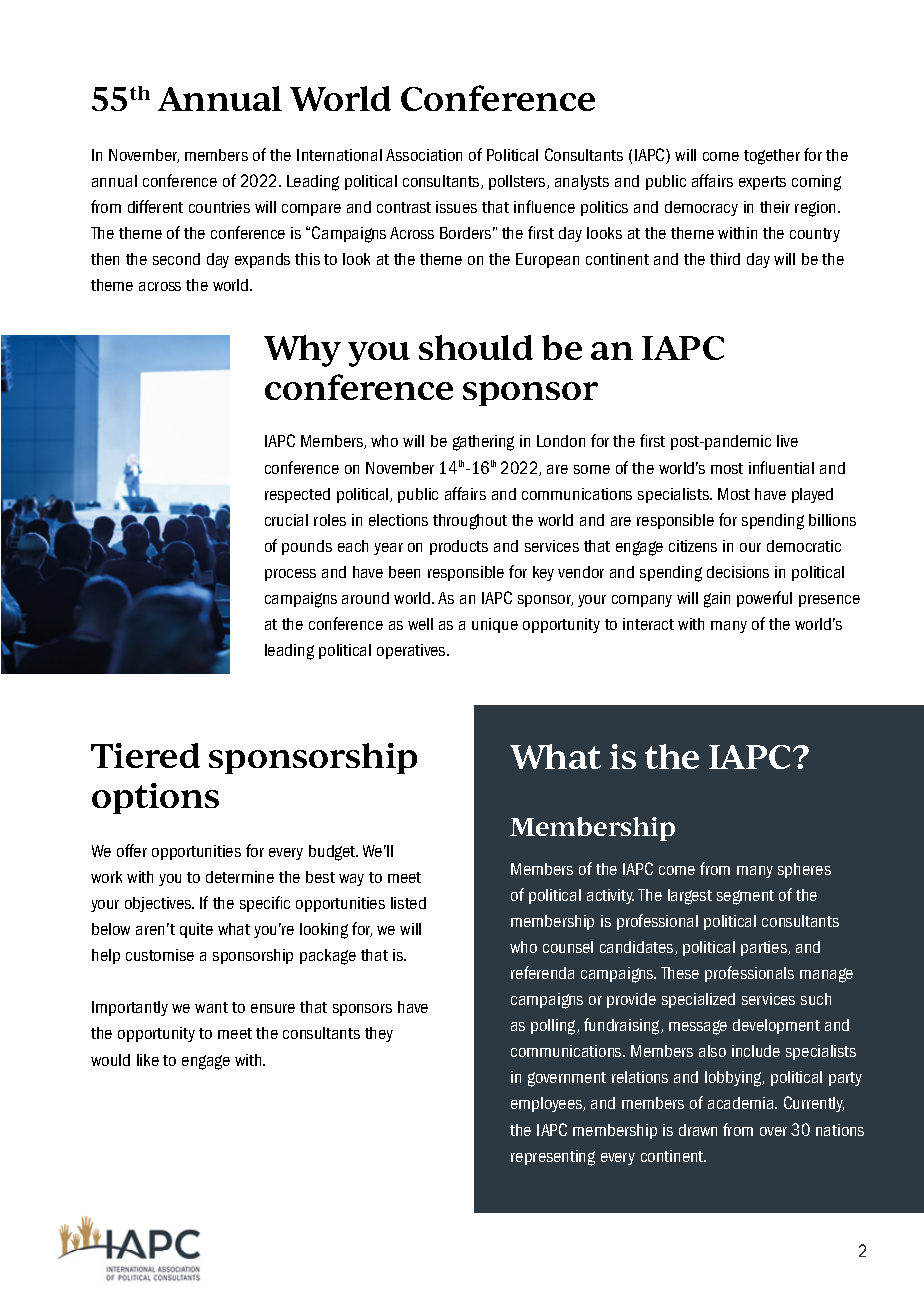  Describe the element at coordinates (742, 1103) in the screenshot. I see `academia` at that location.
